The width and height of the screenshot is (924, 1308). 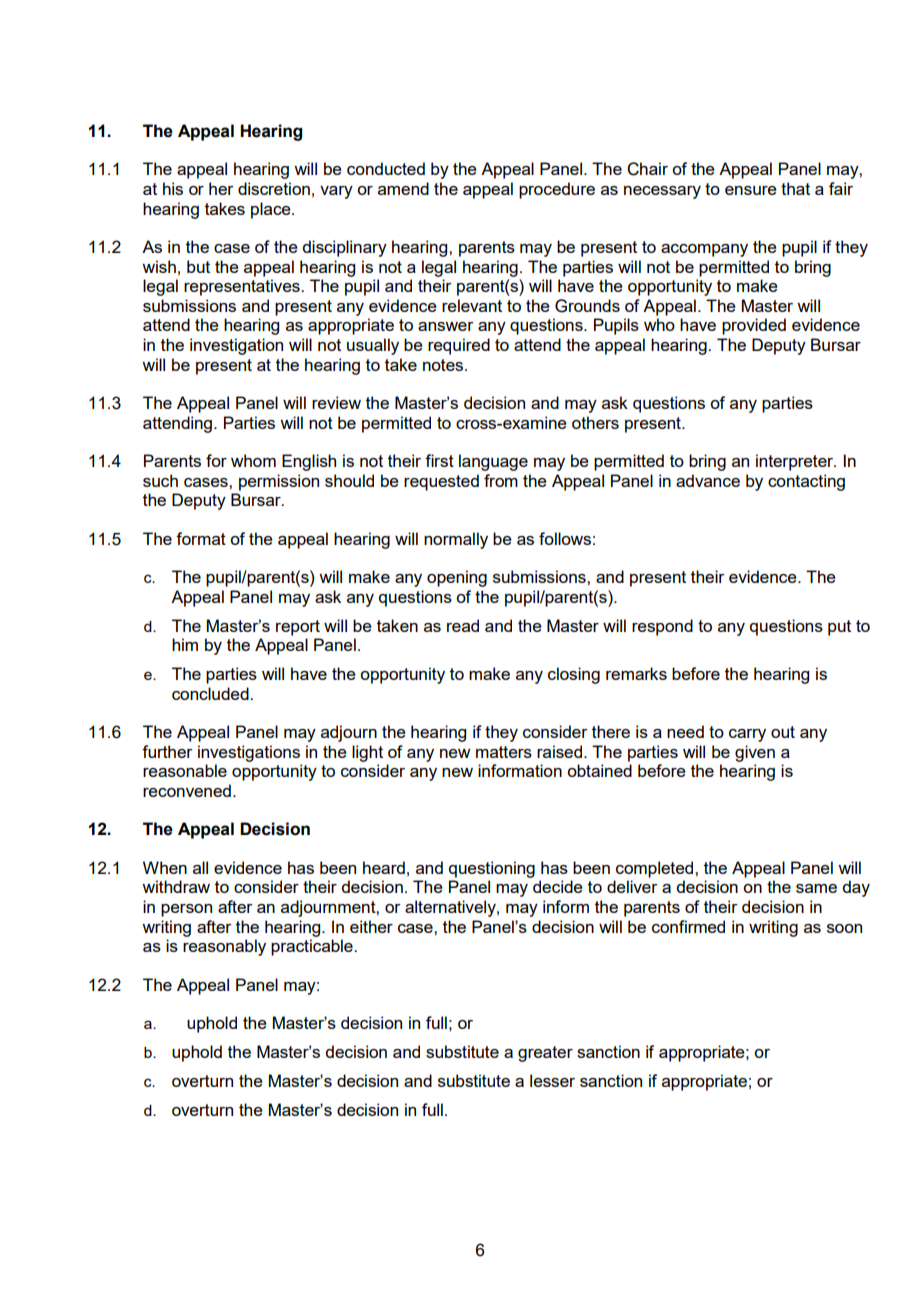 I want to click on respond, so click(x=662, y=627).
